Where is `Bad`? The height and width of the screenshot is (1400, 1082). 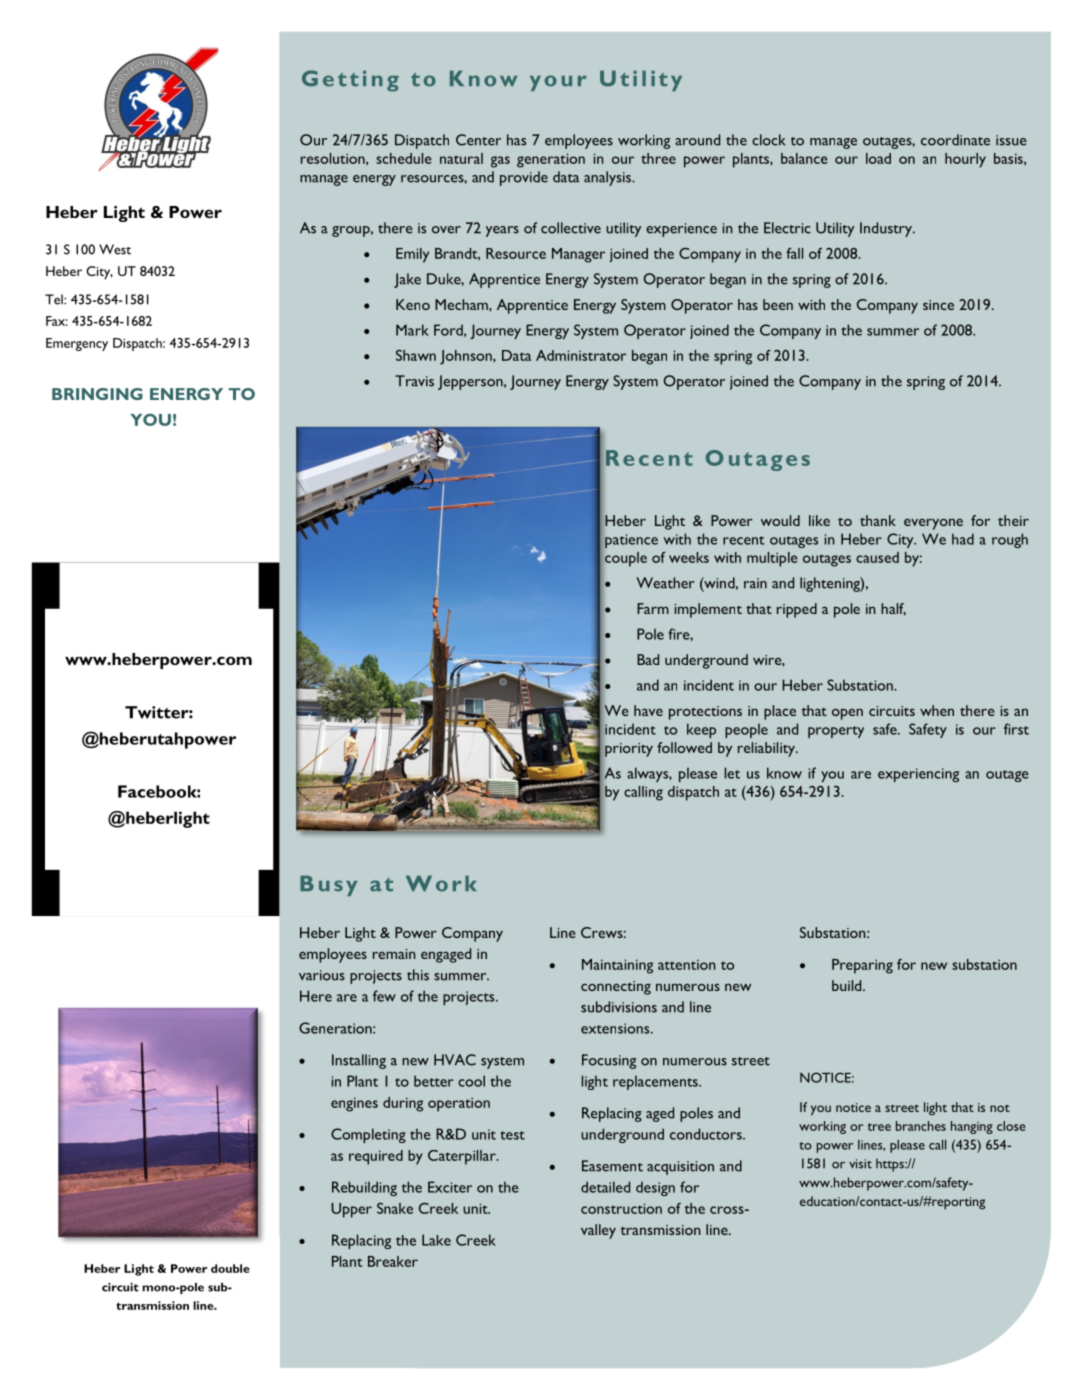 Bad is located at coordinates (648, 659).
